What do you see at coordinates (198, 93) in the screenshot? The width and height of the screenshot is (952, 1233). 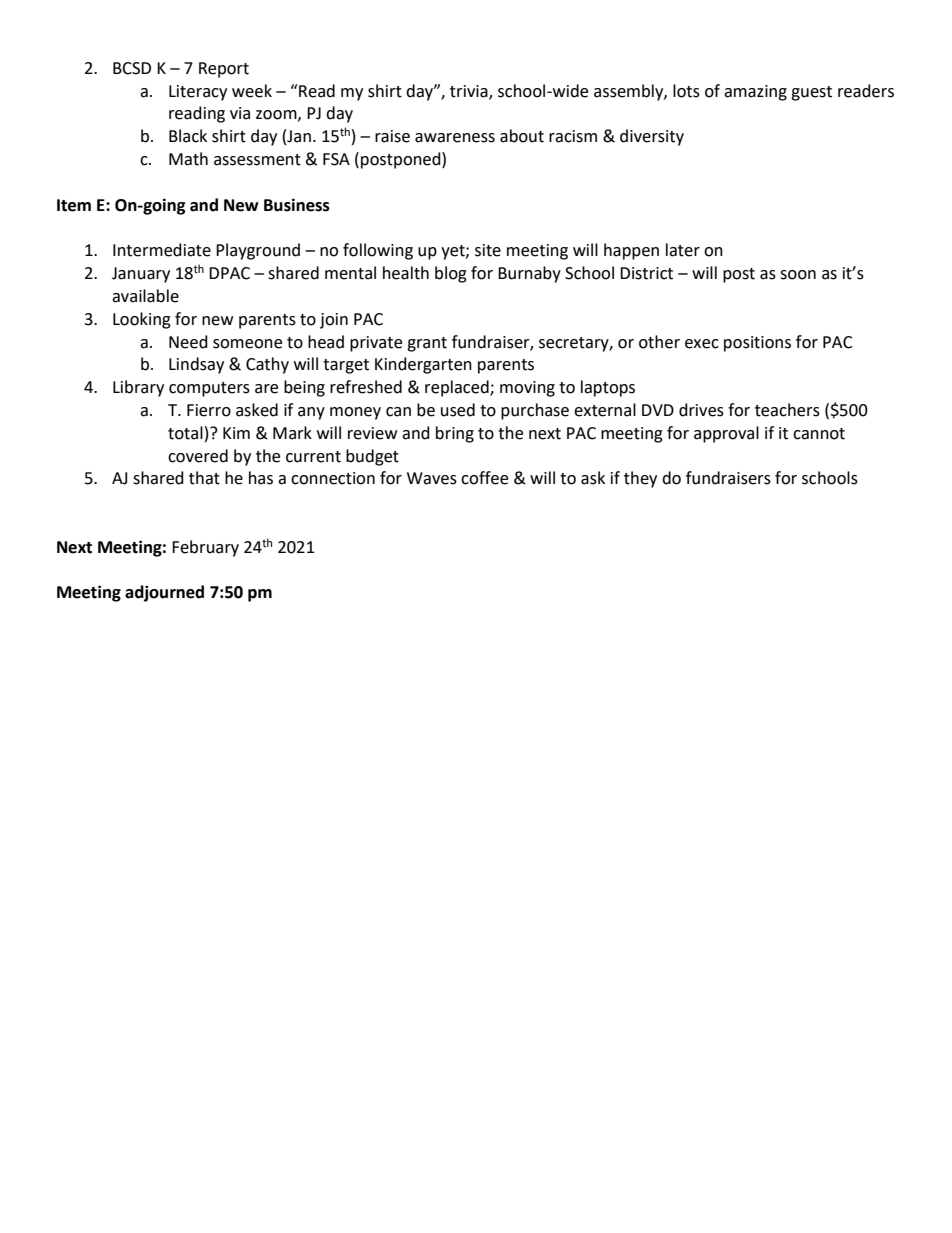 I see `Literacy` at bounding box center [198, 93].
